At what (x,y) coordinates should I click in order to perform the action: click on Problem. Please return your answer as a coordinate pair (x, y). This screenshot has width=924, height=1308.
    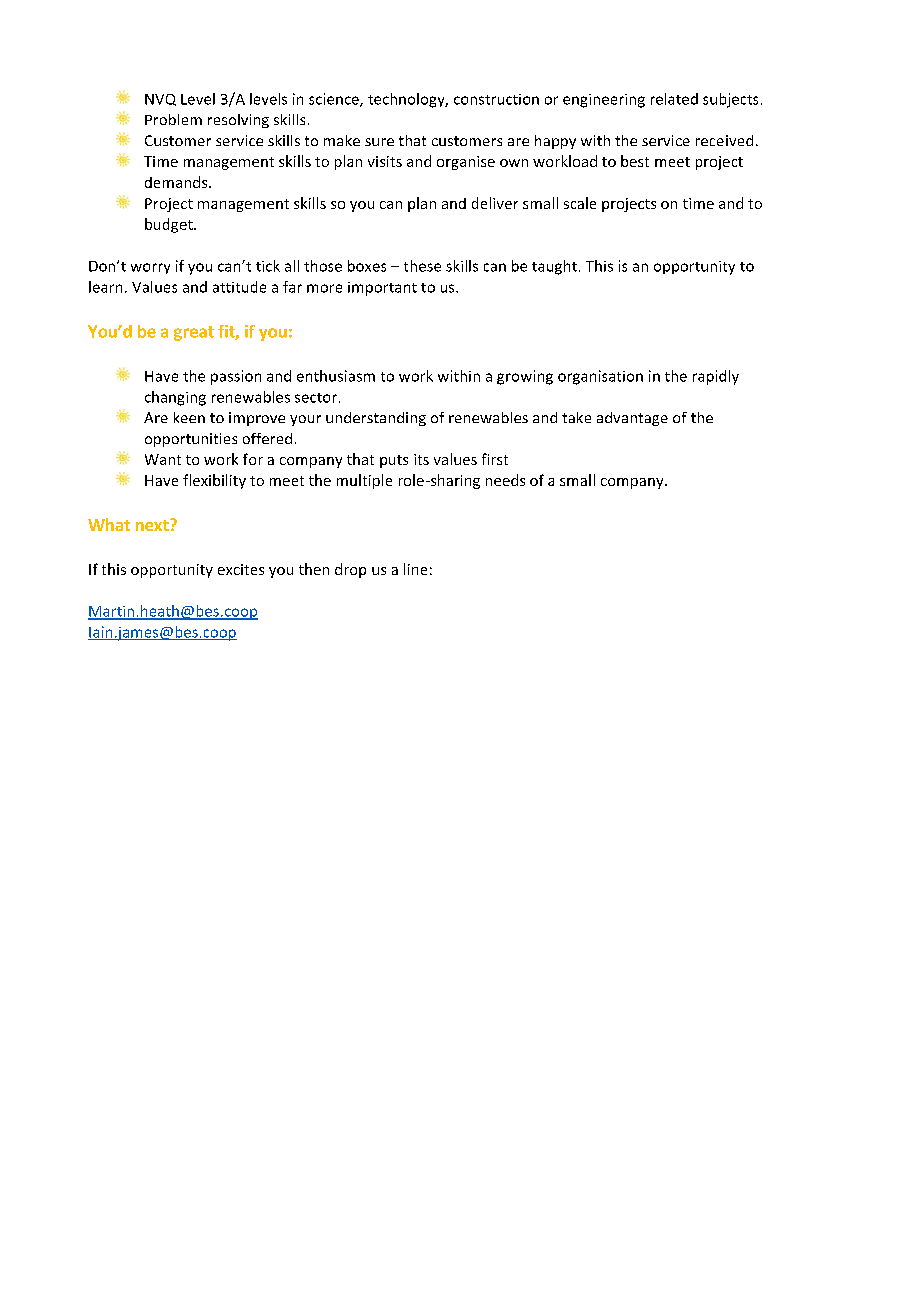
    Looking at the image, I should click on (173, 119).
